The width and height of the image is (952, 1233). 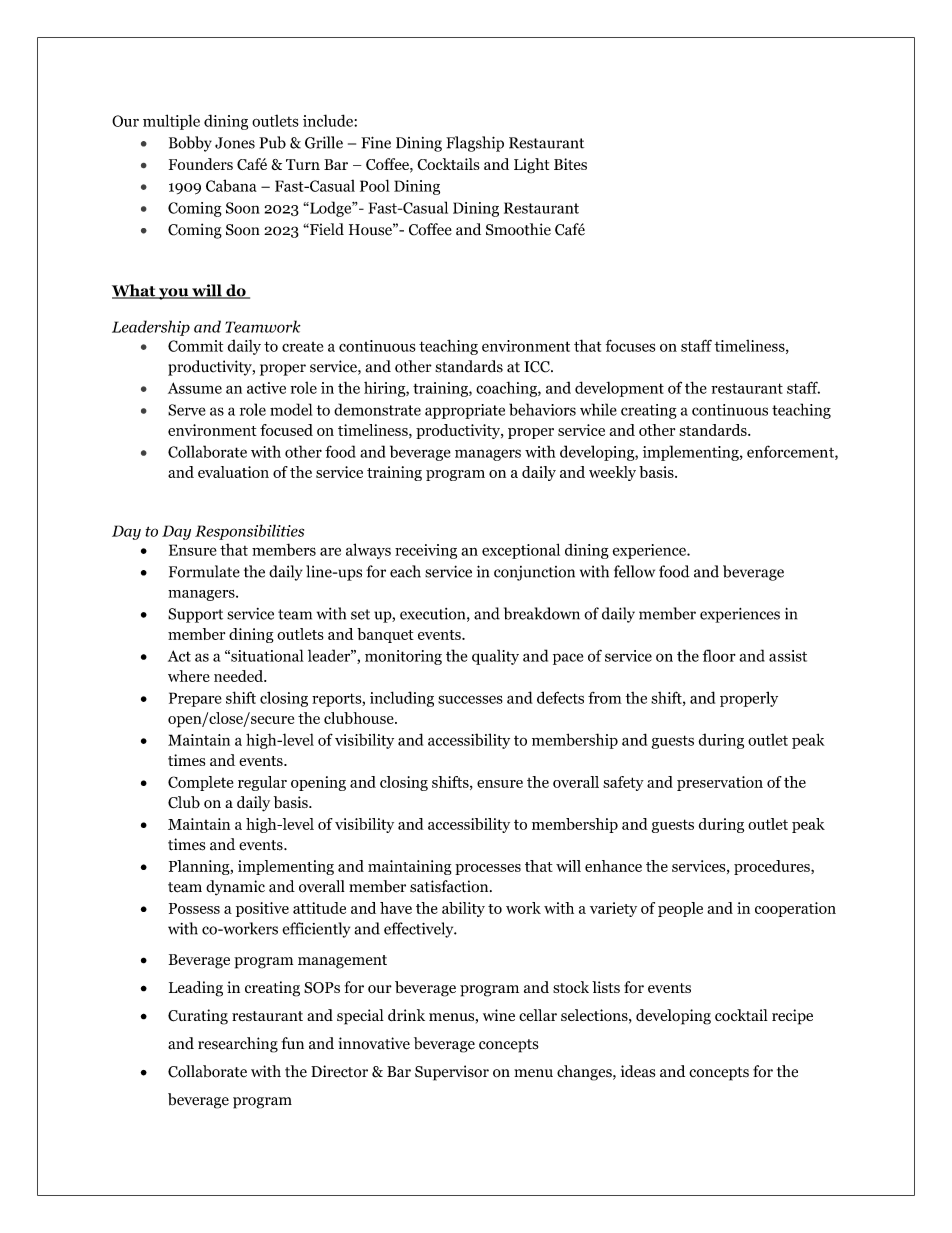 I want to click on preservation, so click(x=720, y=783).
